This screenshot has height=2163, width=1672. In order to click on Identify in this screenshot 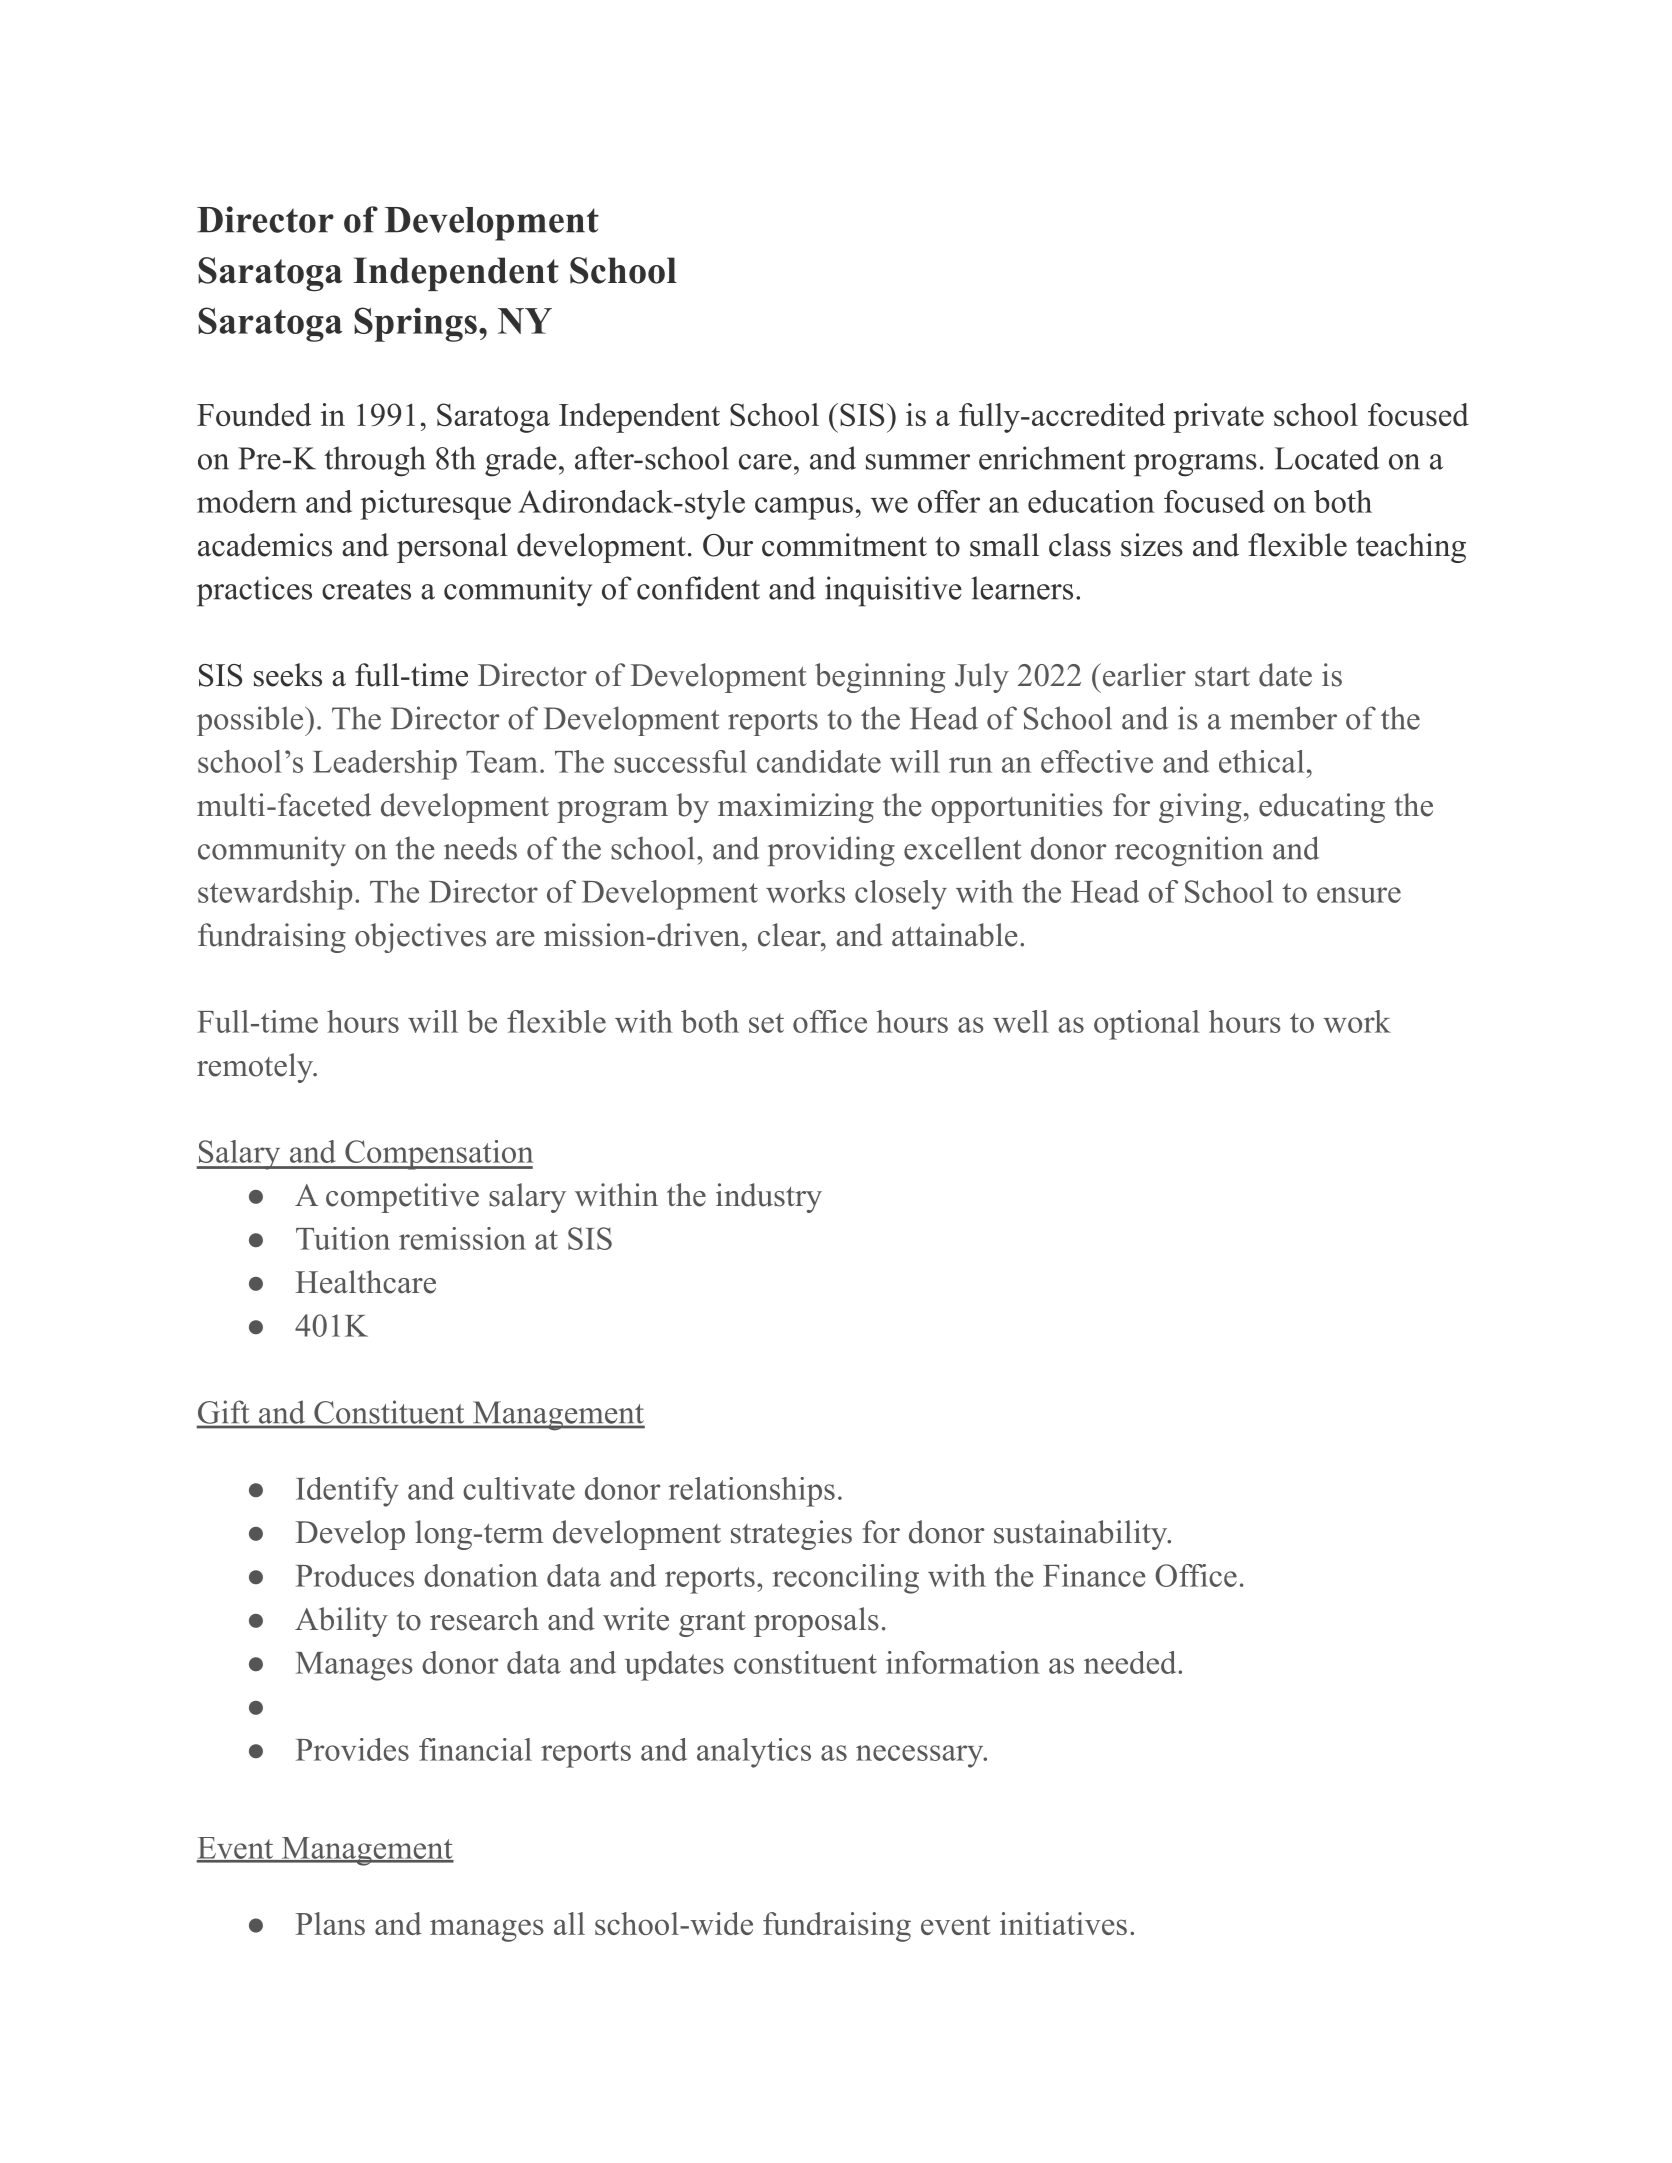, I will do `click(347, 1492)`.
